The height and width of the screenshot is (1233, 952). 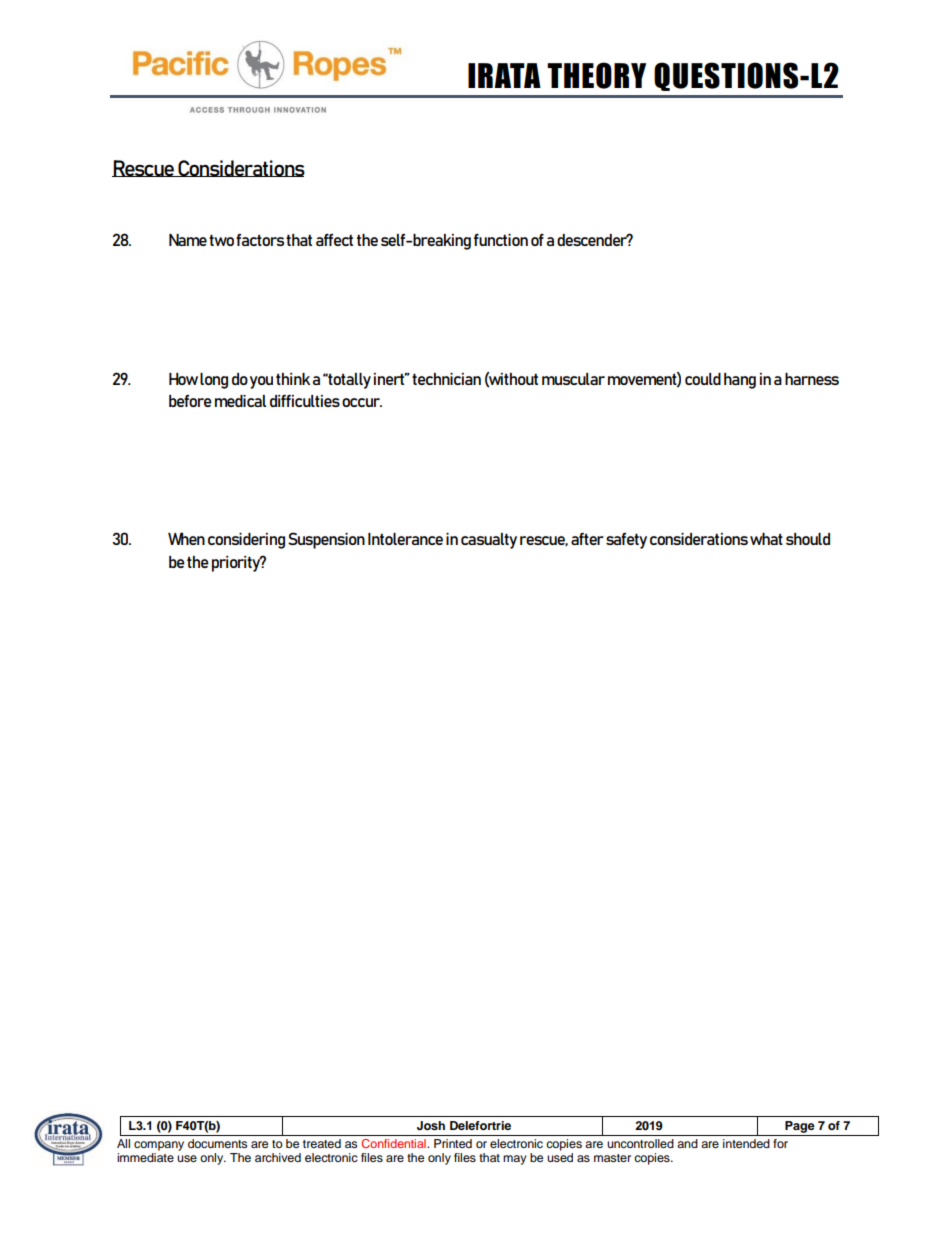 I want to click on two, so click(x=221, y=240).
